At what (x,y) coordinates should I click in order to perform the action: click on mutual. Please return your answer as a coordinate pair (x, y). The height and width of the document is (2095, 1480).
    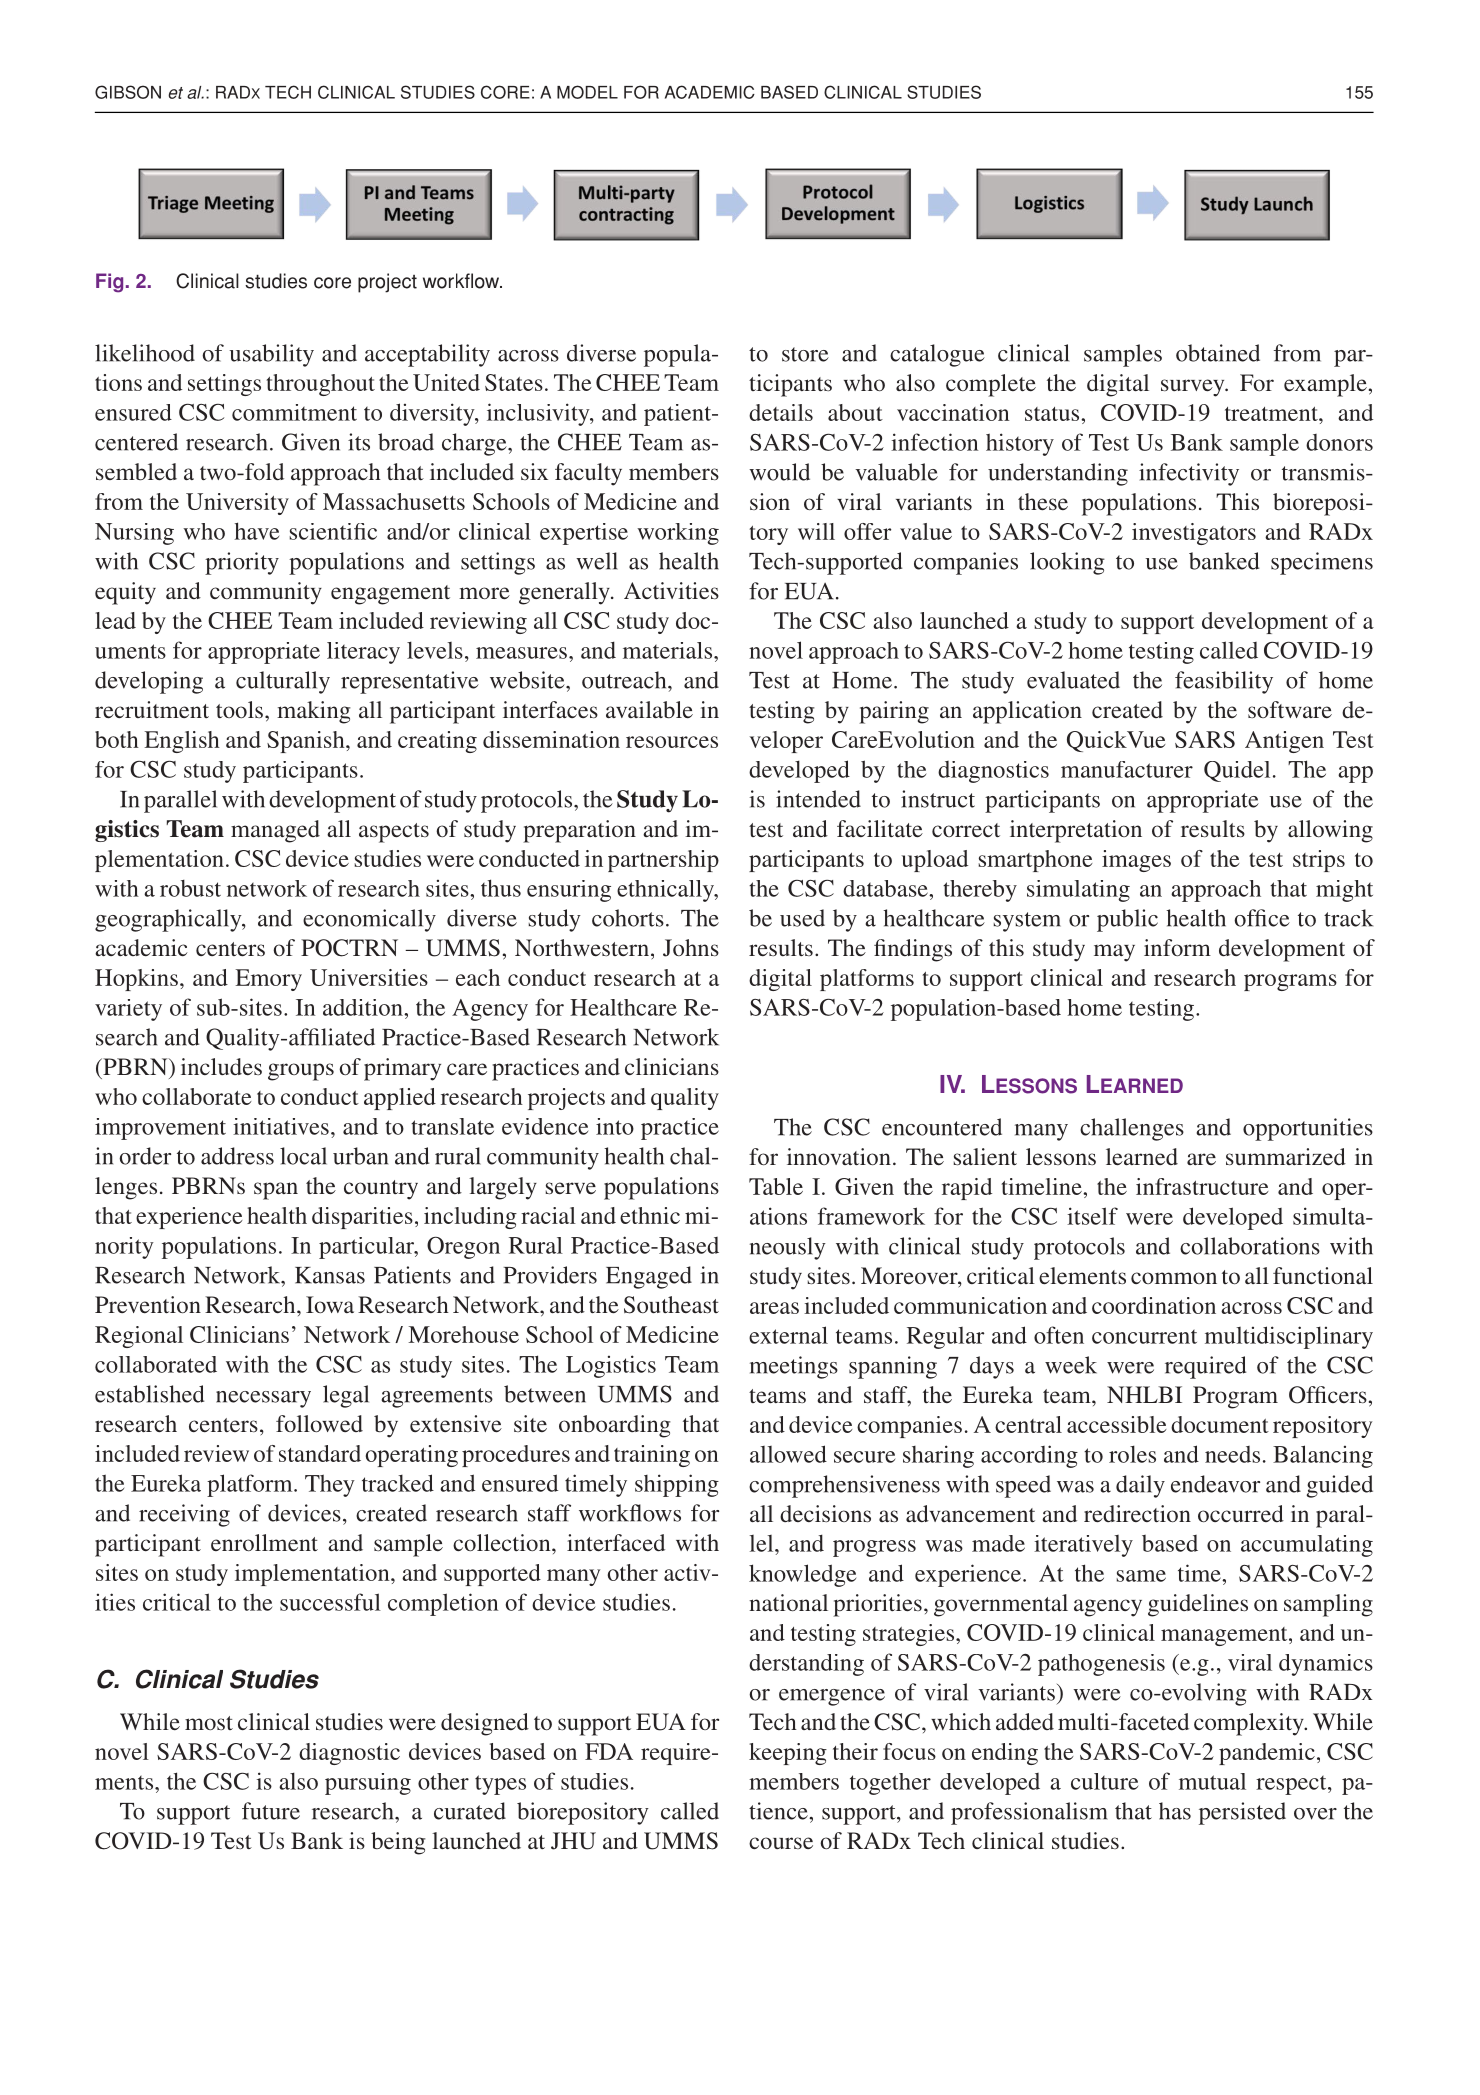
    Looking at the image, I should click on (1212, 1781).
